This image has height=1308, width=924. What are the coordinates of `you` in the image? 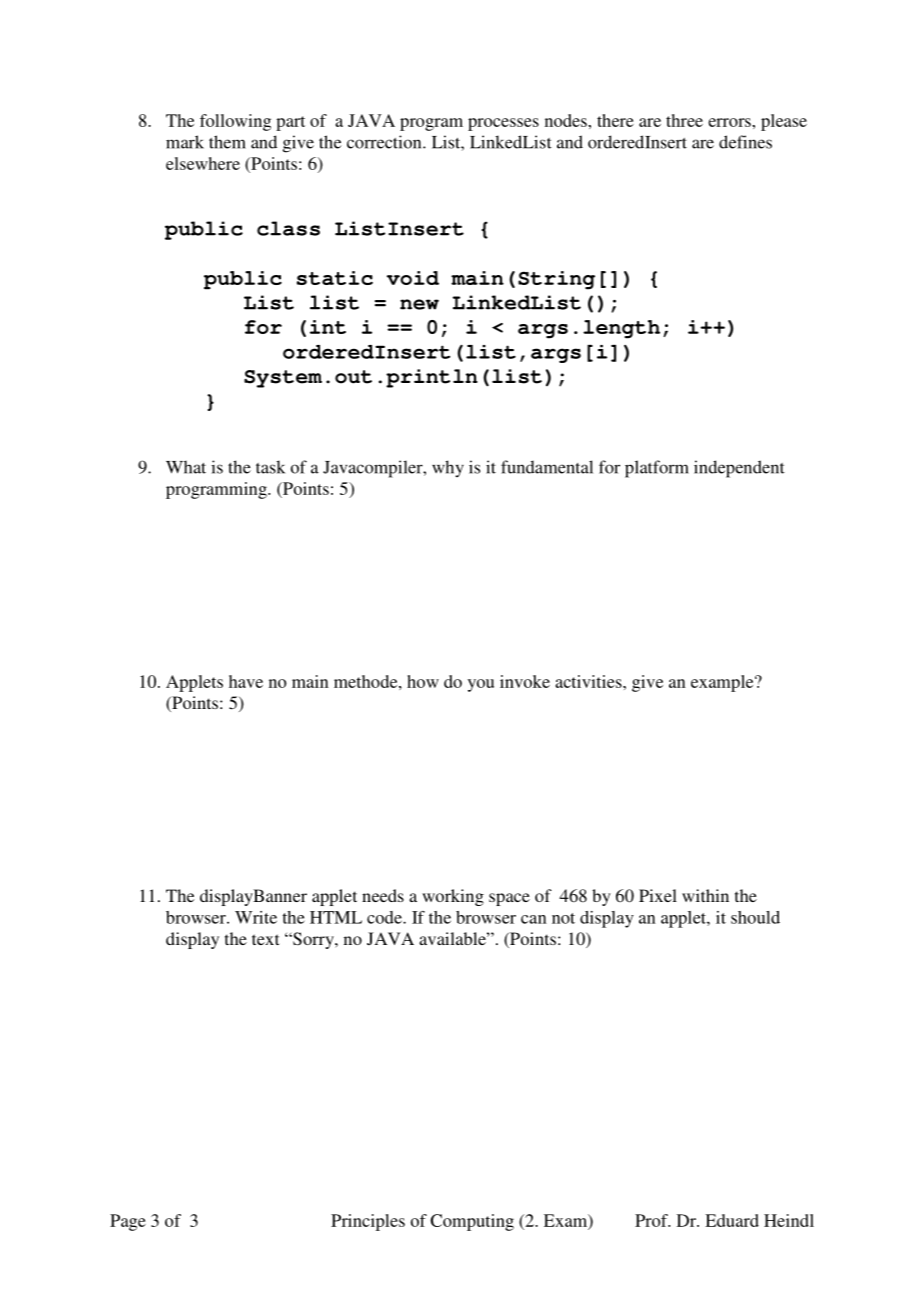 It's located at (481, 685).
